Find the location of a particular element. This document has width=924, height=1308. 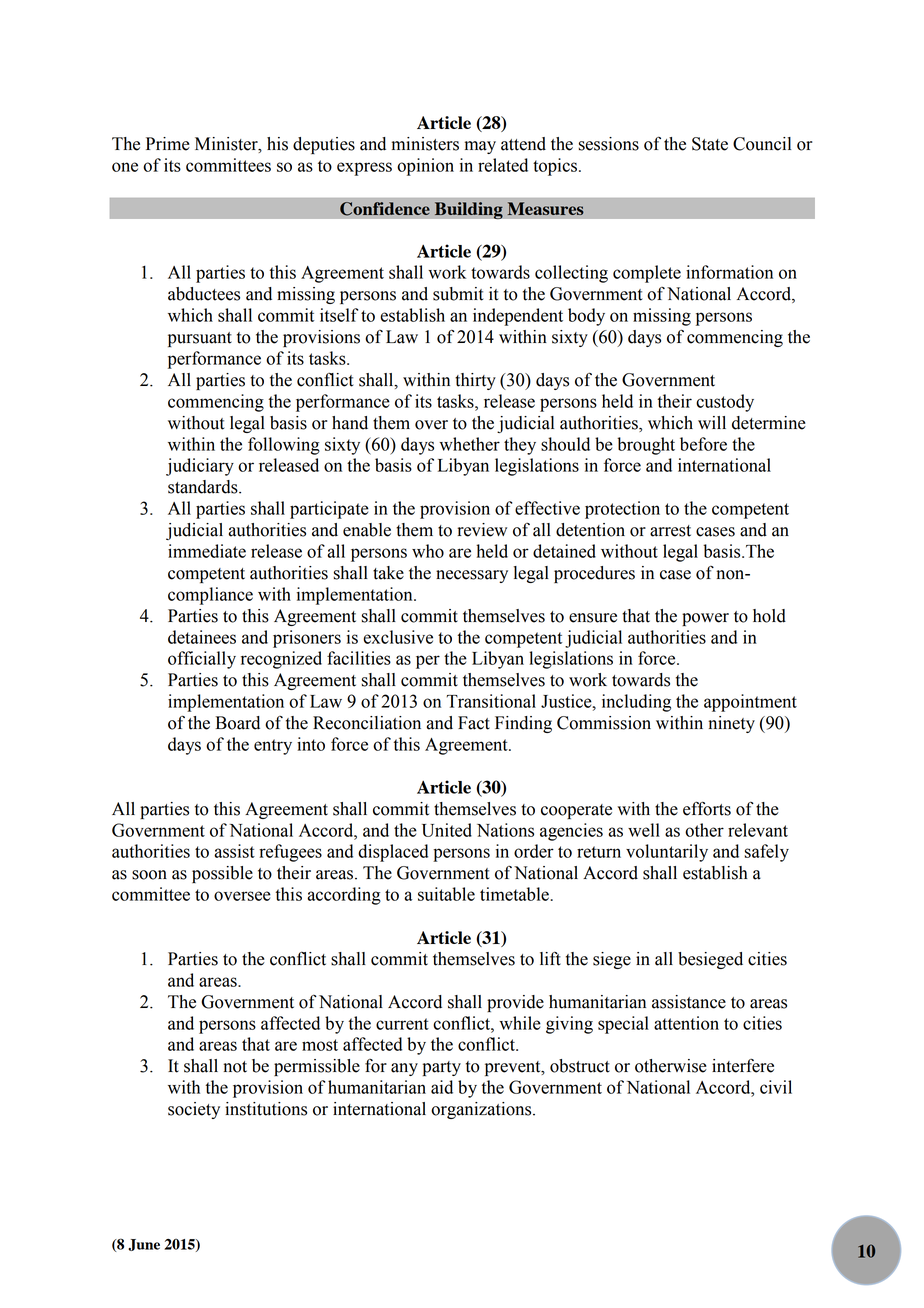

June is located at coordinates (144, 1245).
